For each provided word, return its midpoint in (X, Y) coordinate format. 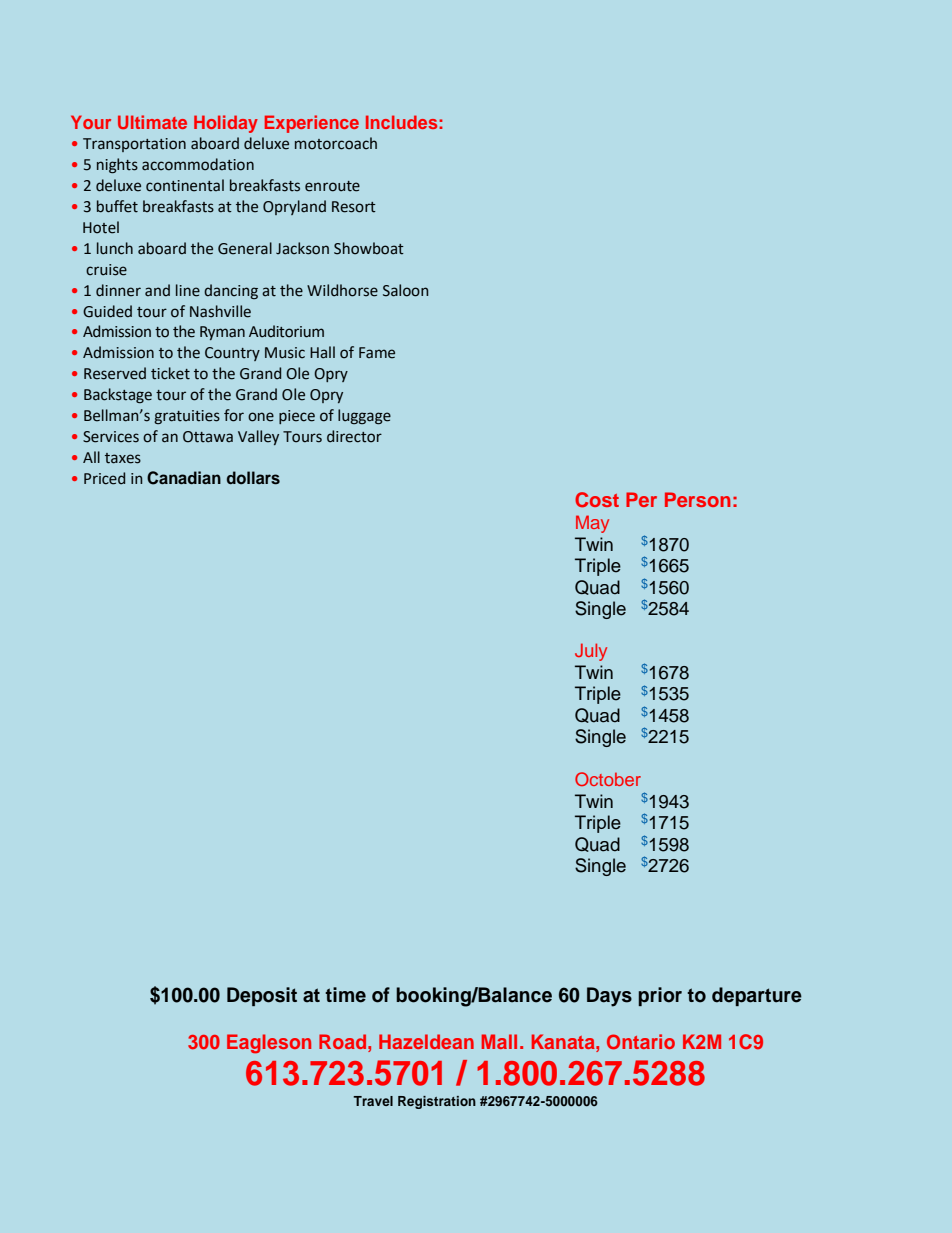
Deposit (262, 996)
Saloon (405, 290)
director (354, 436)
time (345, 995)
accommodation (198, 164)
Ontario (641, 1042)
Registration (437, 1102)
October (608, 779)
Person (697, 499)
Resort (354, 207)
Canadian (184, 478)
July (591, 652)
